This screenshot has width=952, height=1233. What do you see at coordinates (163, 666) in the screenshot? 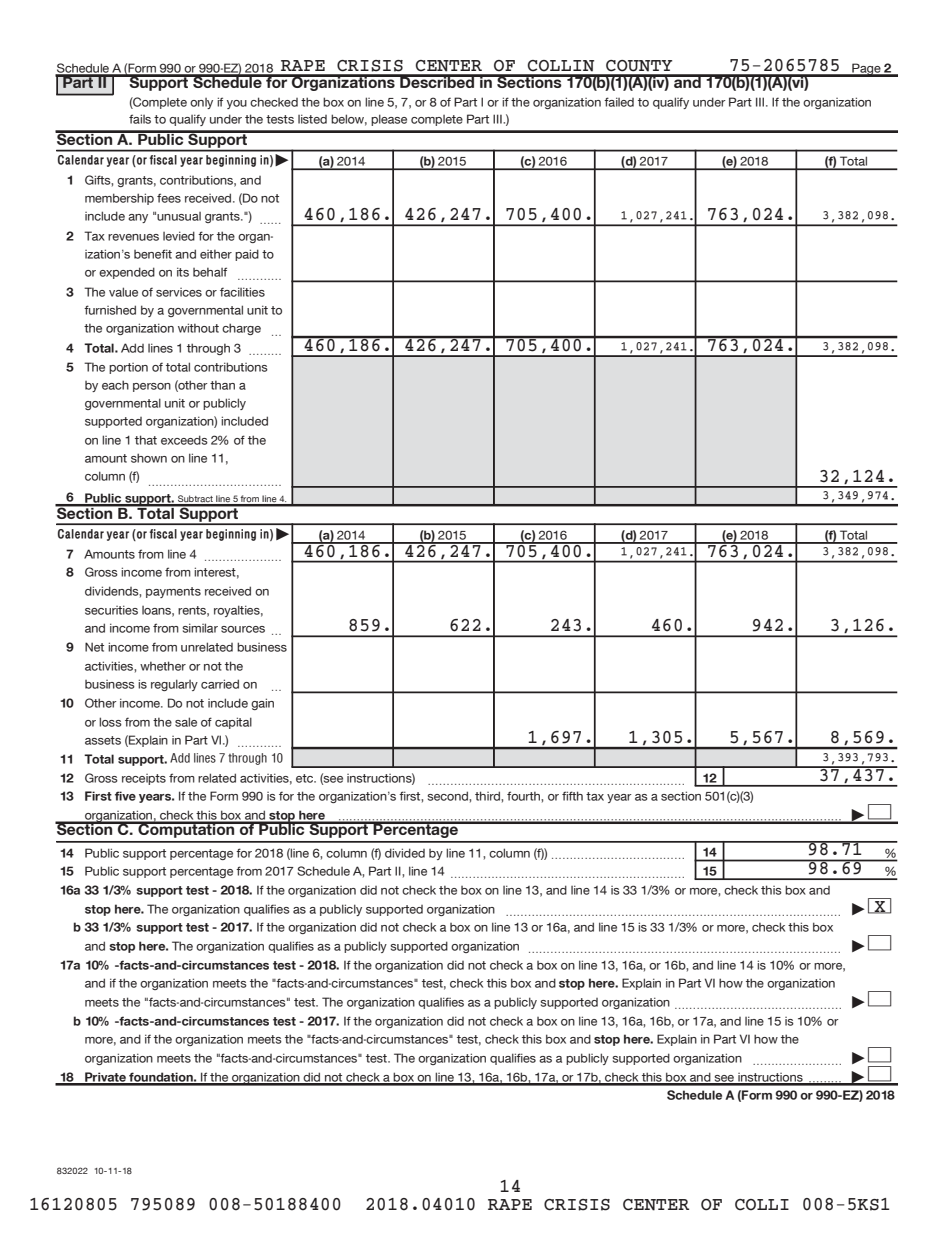
I see `whether` at bounding box center [163, 666].
